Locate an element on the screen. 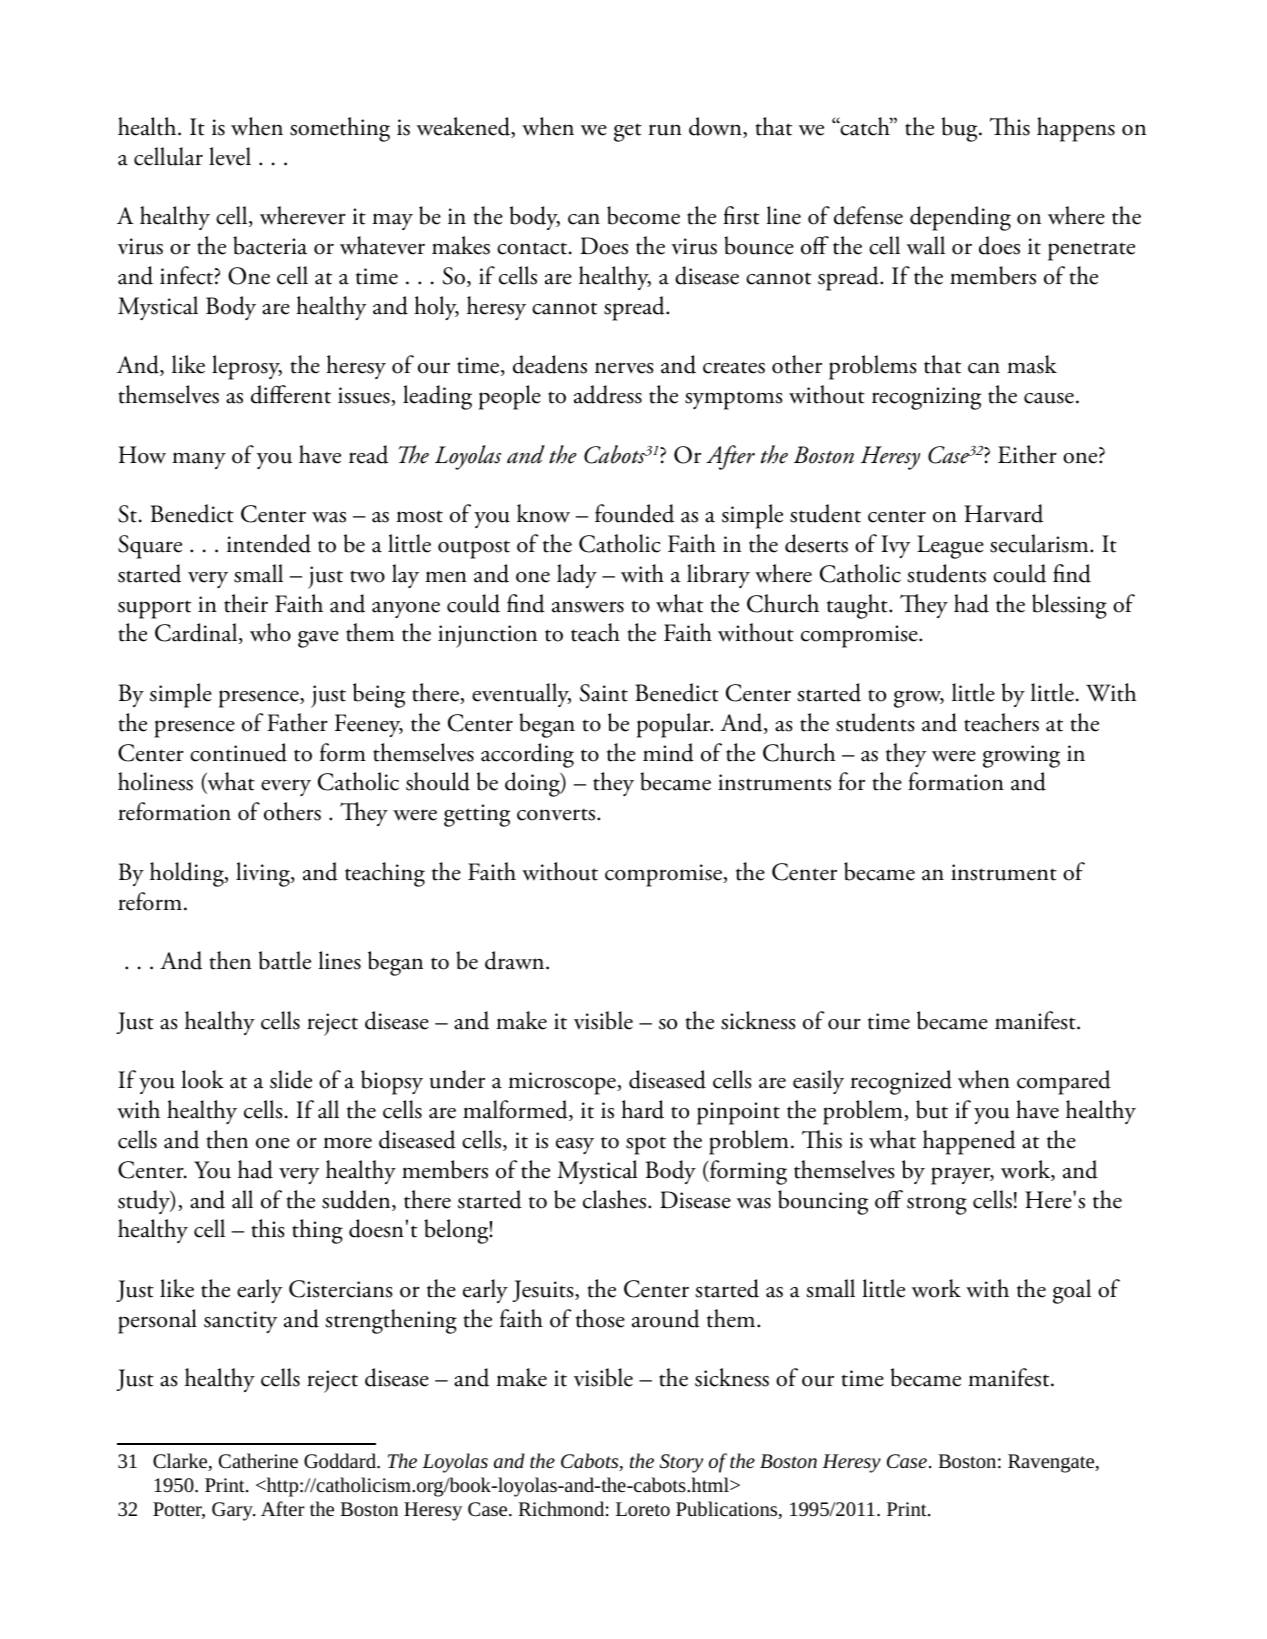  happened is located at coordinates (969, 1142).
